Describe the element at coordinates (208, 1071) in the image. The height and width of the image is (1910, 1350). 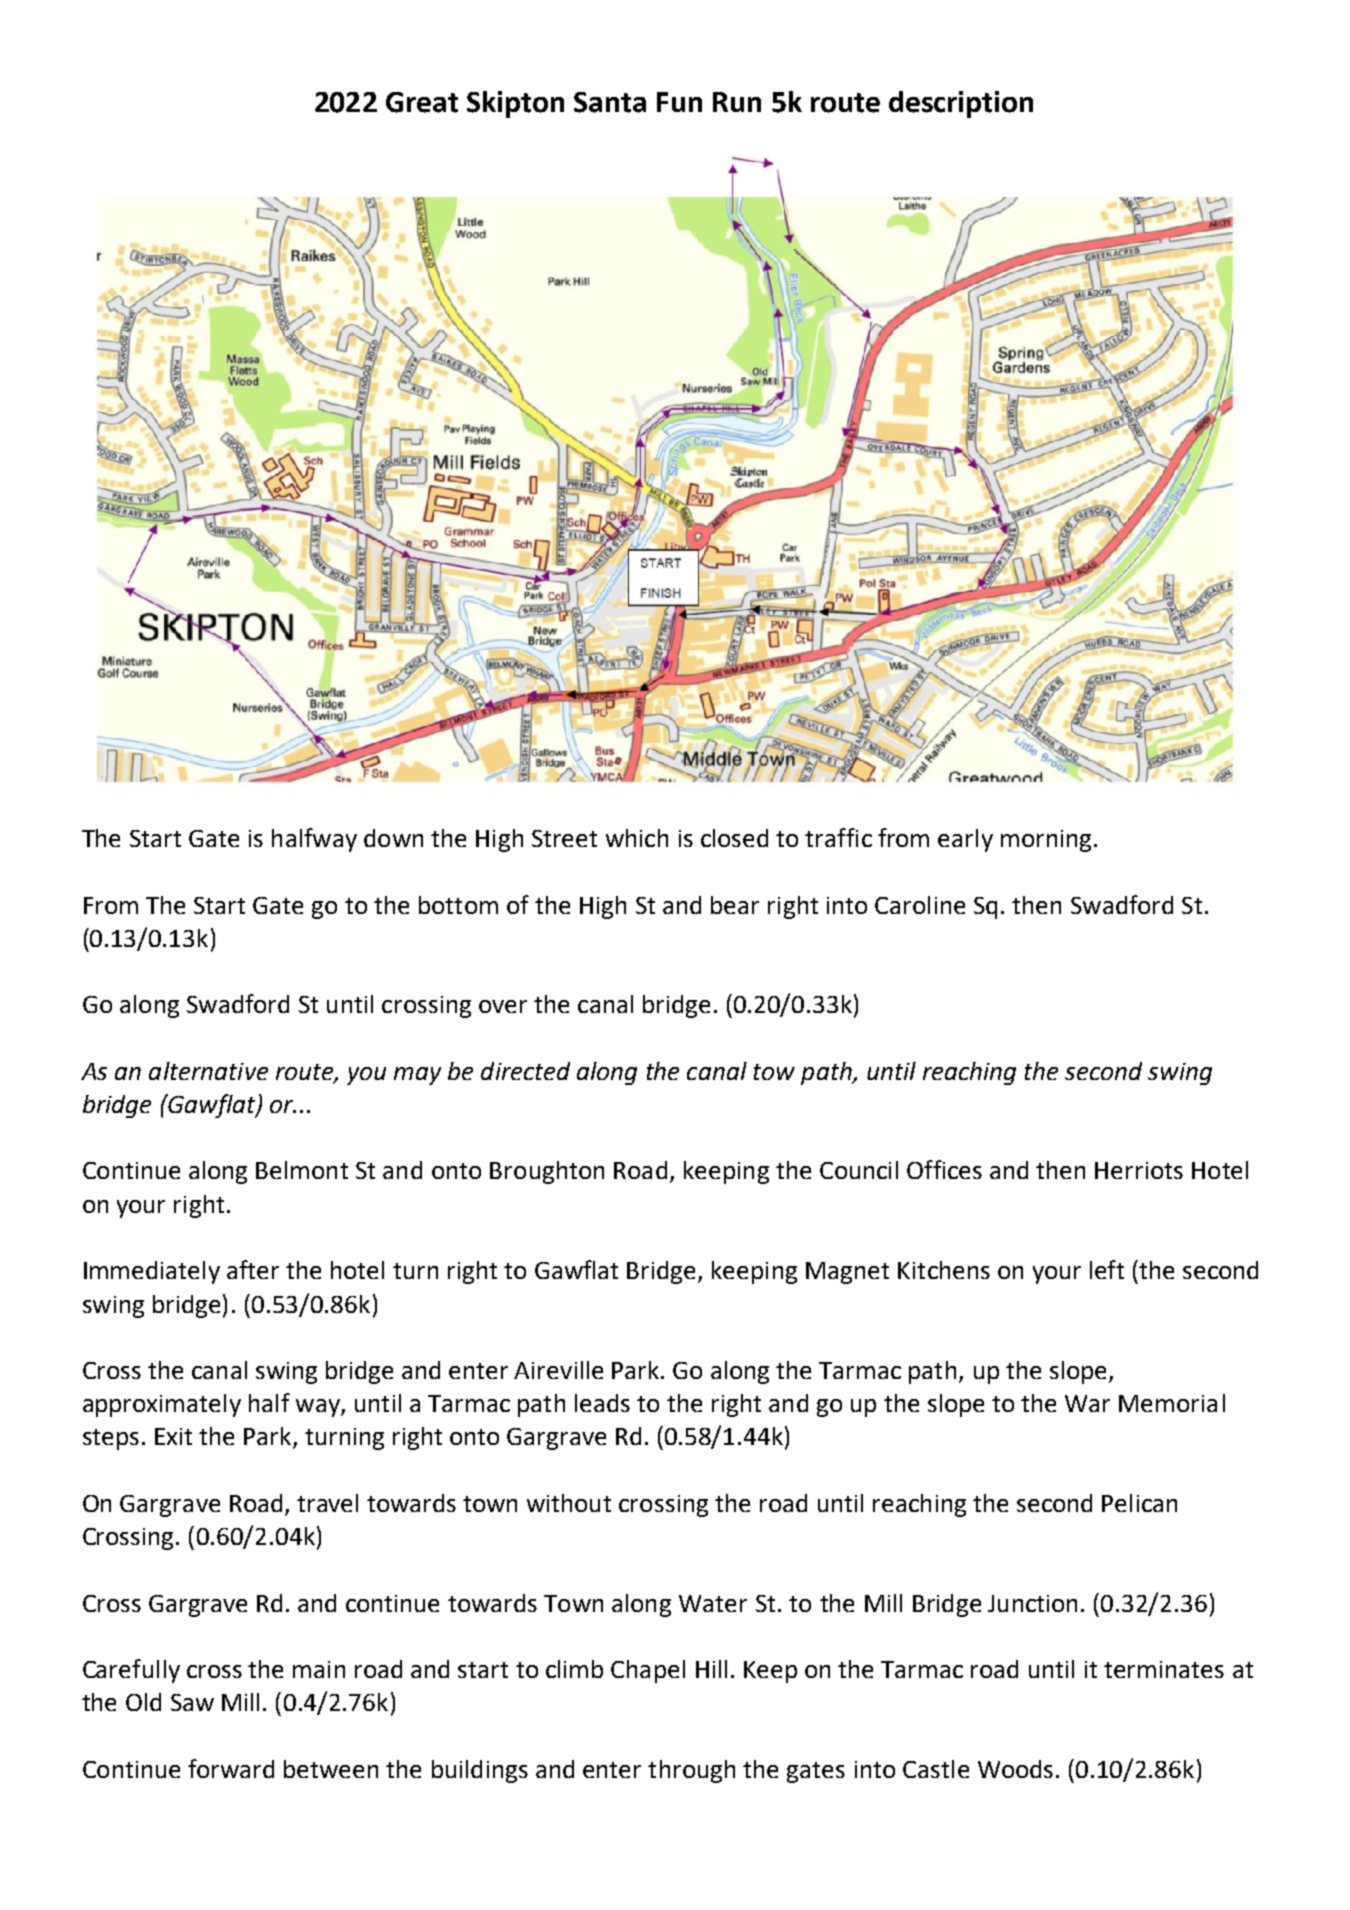
I see `alternative` at that location.
